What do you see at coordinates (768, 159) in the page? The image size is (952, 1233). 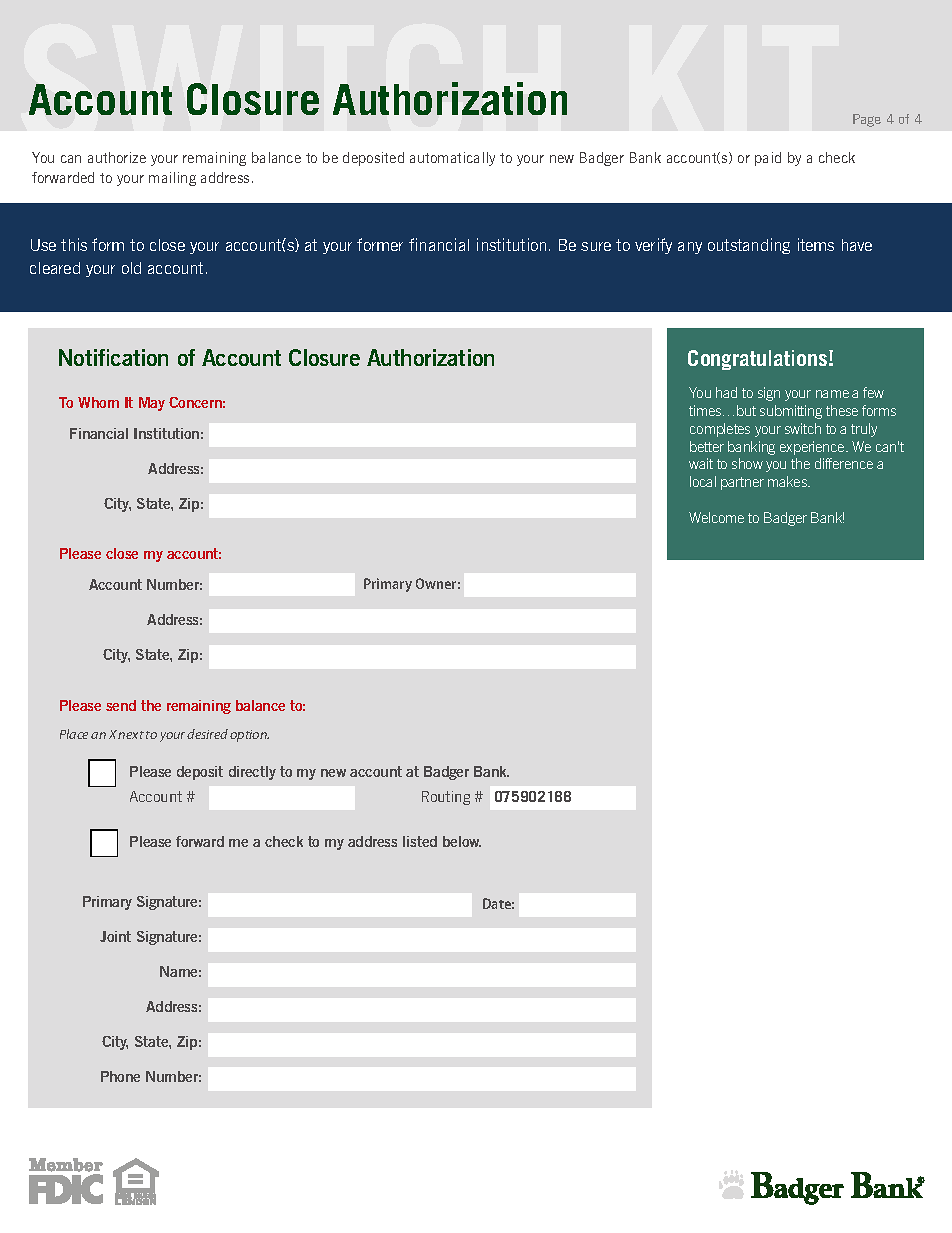 I see `paid` at bounding box center [768, 159].
